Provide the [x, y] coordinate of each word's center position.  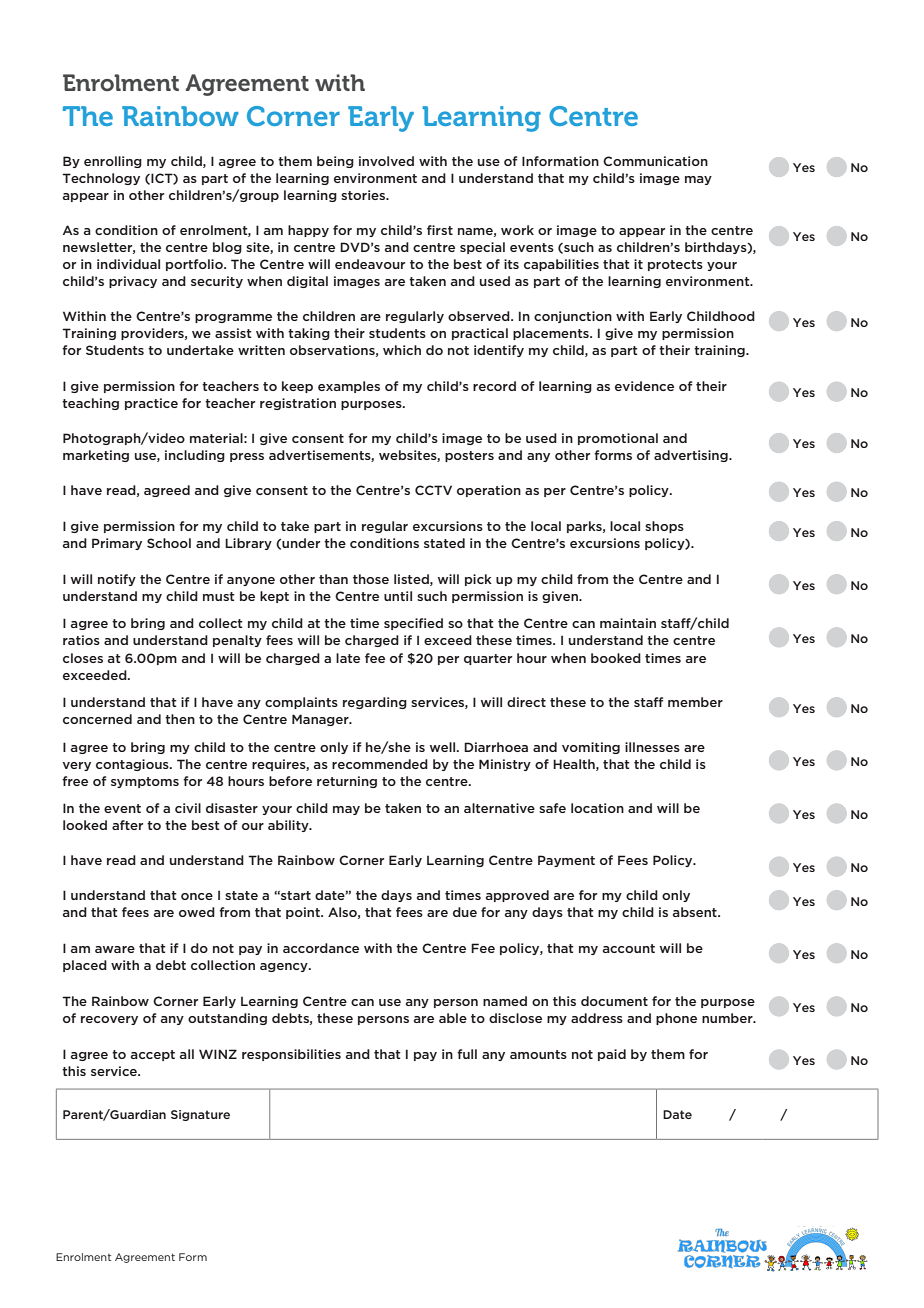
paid [612, 1055]
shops [664, 527]
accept [153, 1055]
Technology [101, 179]
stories [364, 195]
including [195, 456]
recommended [380, 764]
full [467, 1054]
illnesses [652, 747]
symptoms [145, 782]
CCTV [433, 490]
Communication [655, 161]
